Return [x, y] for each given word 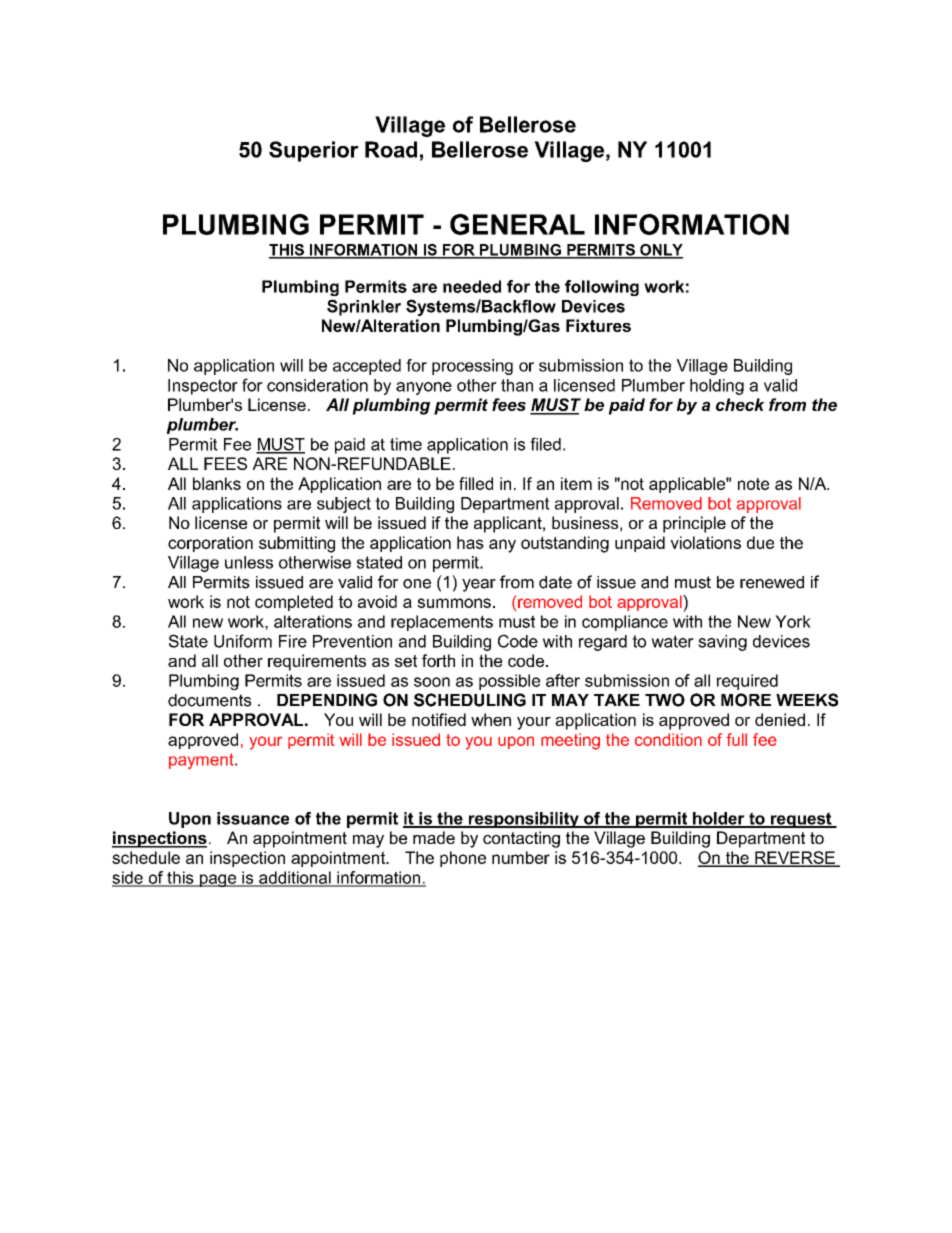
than [517, 385]
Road [391, 149]
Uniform [243, 641]
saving [722, 643]
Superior [314, 151]
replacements [442, 623]
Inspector [203, 387]
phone [463, 859]
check [740, 404]
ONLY [660, 251]
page [218, 880]
